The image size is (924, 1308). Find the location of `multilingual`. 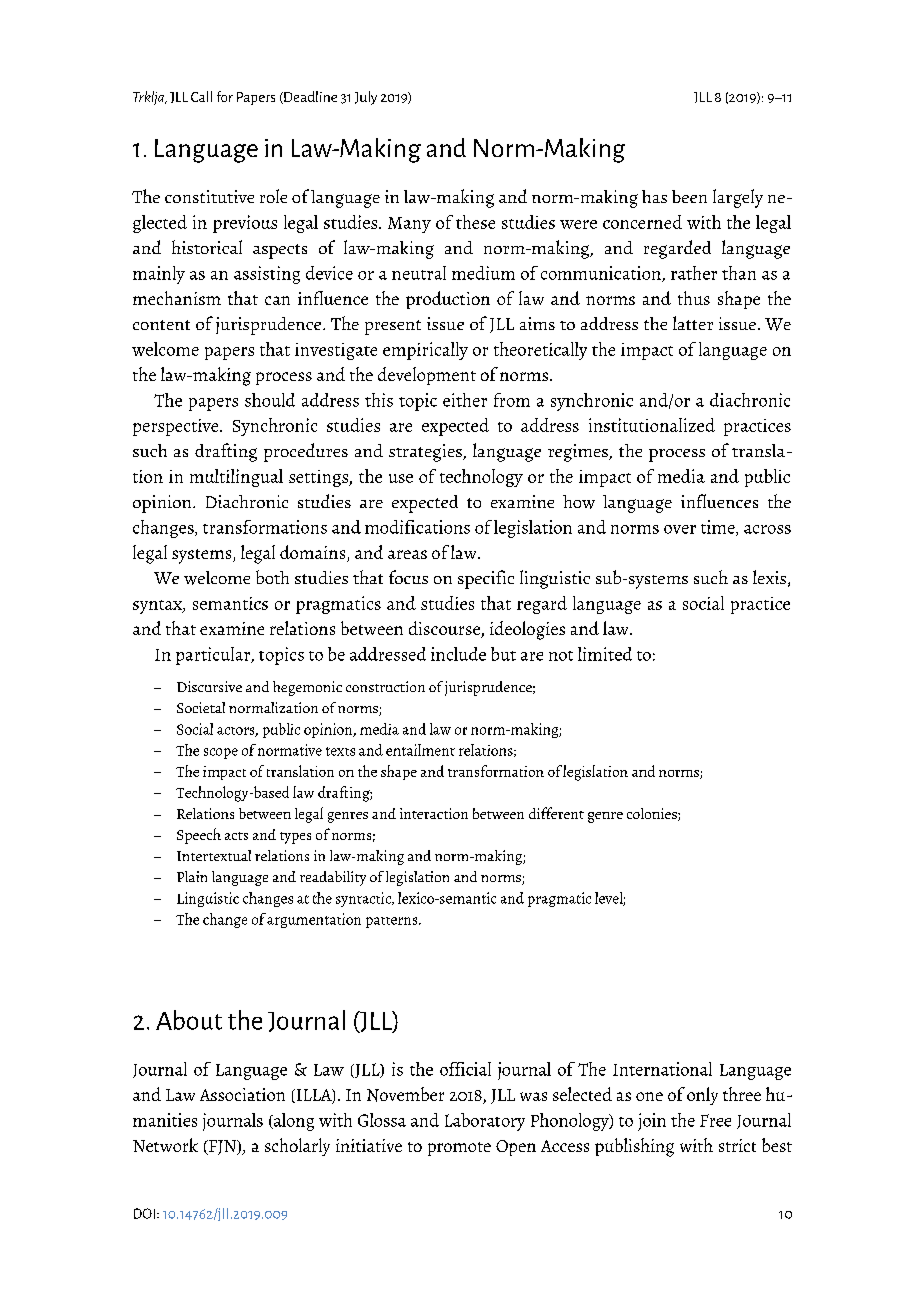

multilingual is located at coordinates (236, 478).
